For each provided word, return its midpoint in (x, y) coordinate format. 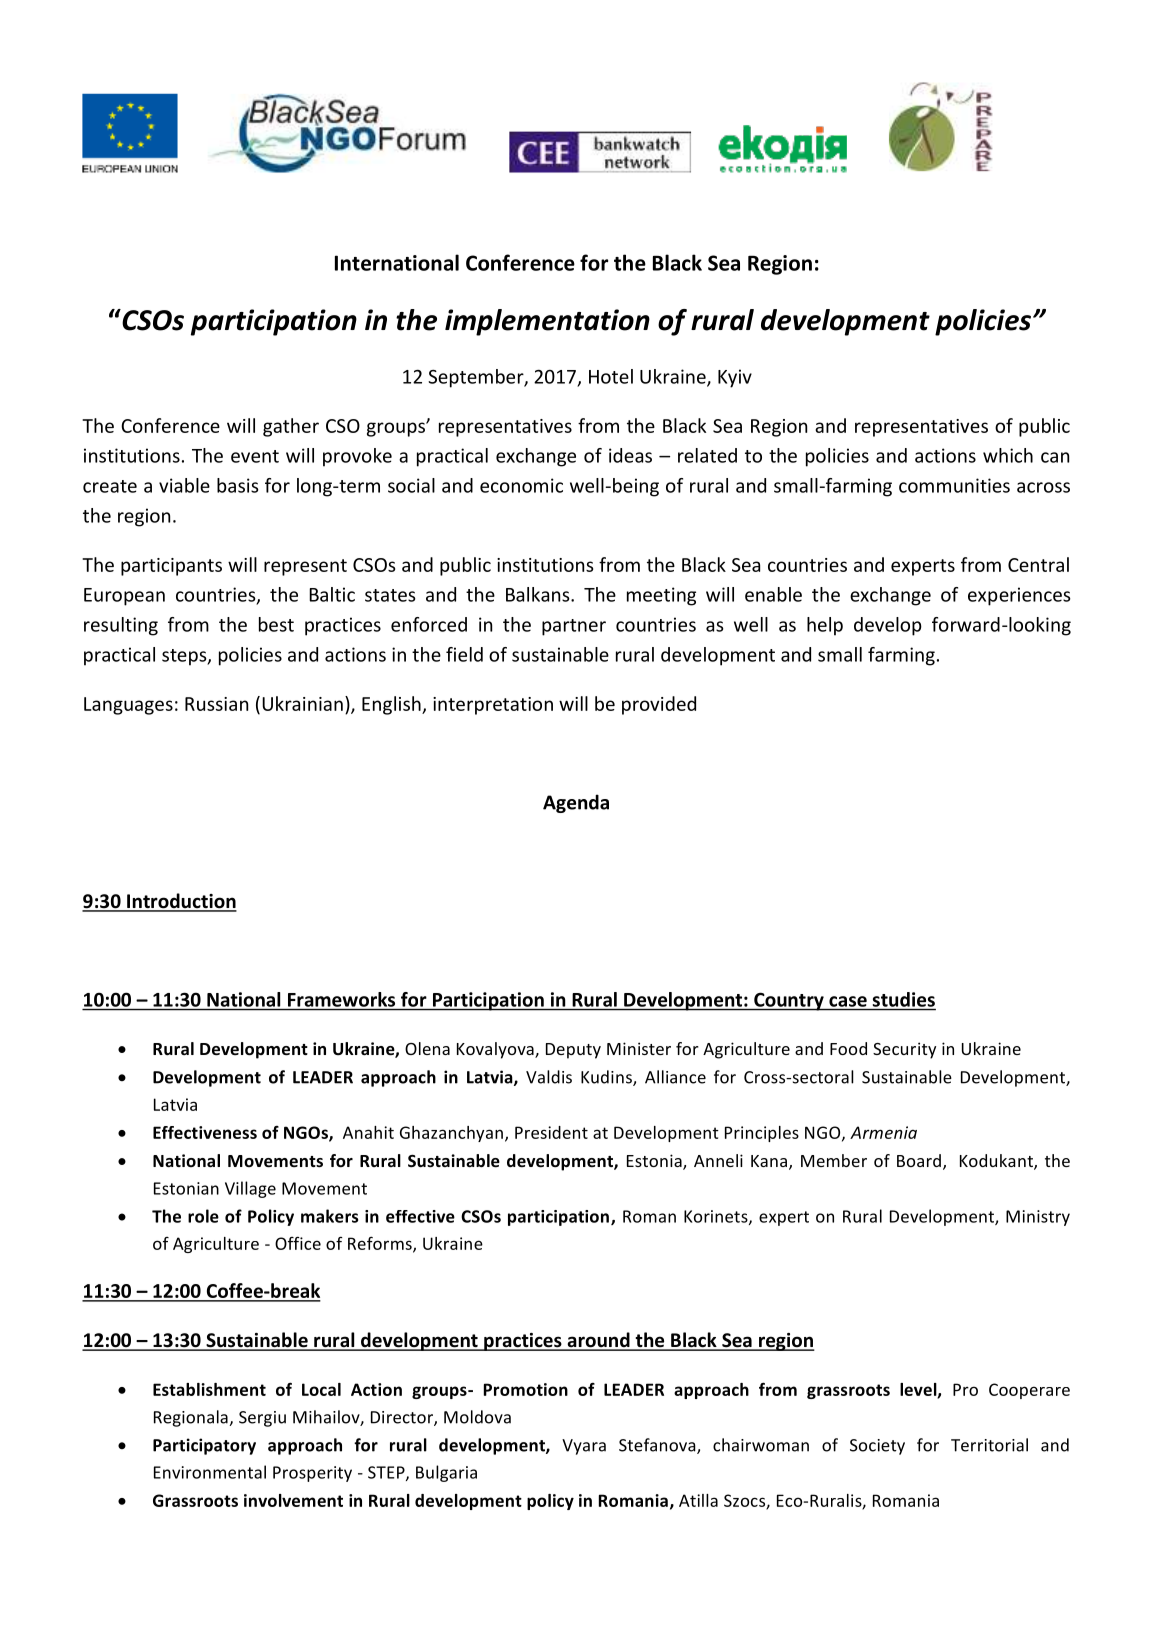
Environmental (210, 1472)
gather (291, 427)
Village (250, 1189)
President (551, 1132)
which (1008, 455)
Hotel (611, 376)
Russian (216, 704)
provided (659, 705)
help (825, 626)
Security (904, 1050)
